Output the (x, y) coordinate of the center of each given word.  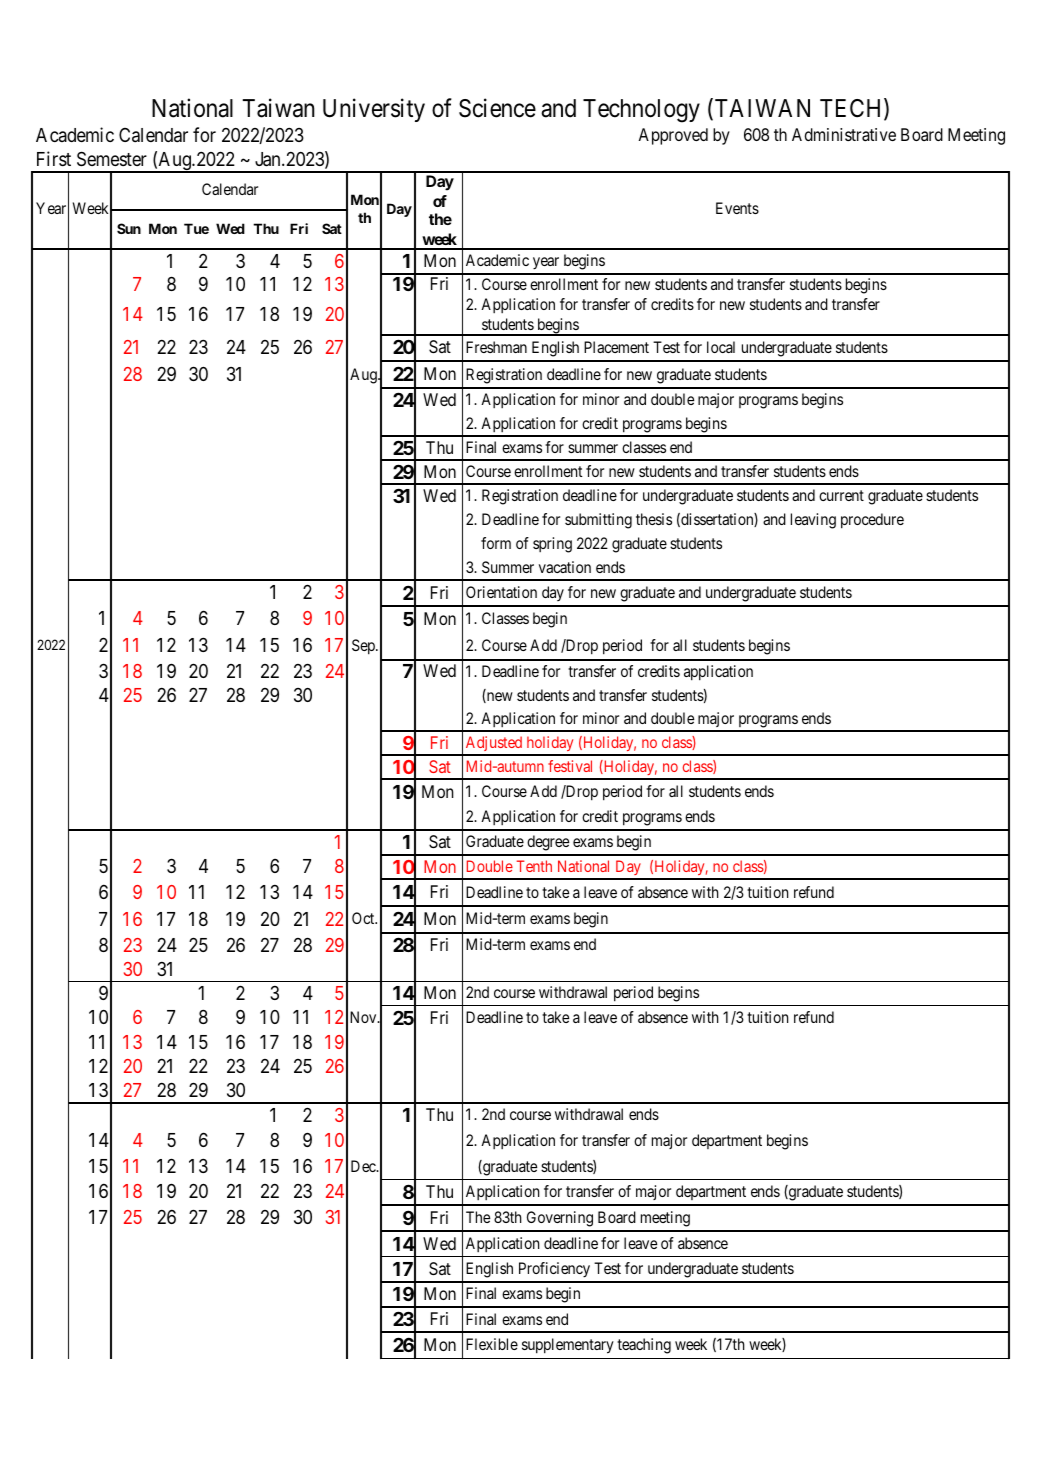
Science (497, 108)
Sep (364, 647)
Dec (364, 1166)
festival (570, 766)
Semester (112, 159)
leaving (813, 521)
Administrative (844, 134)
